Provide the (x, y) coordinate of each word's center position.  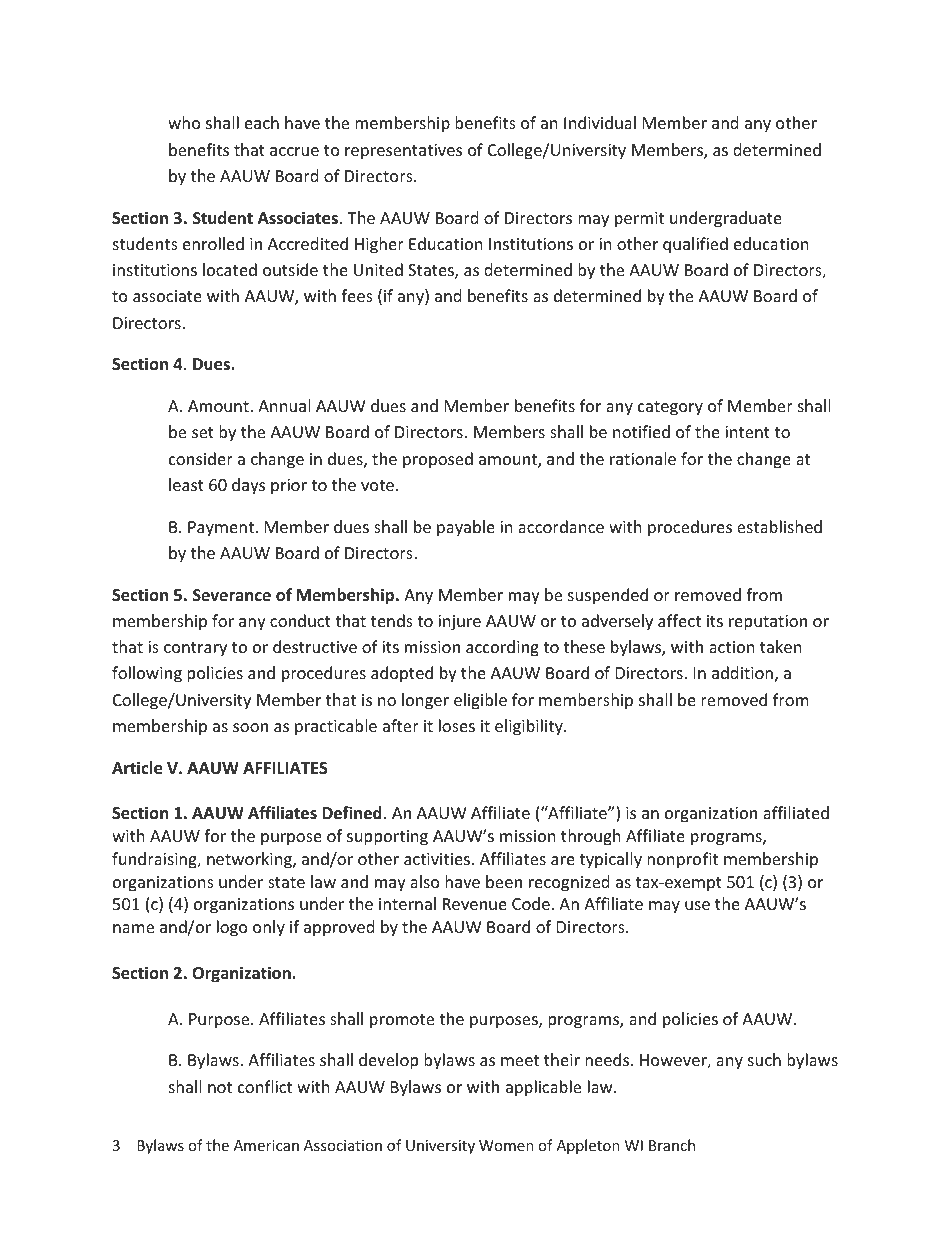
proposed (438, 460)
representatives (403, 152)
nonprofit (682, 860)
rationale (643, 458)
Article (137, 768)
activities (437, 859)
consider (201, 458)
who (184, 122)
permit (639, 220)
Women (506, 1145)
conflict (265, 1086)
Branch (672, 1145)
